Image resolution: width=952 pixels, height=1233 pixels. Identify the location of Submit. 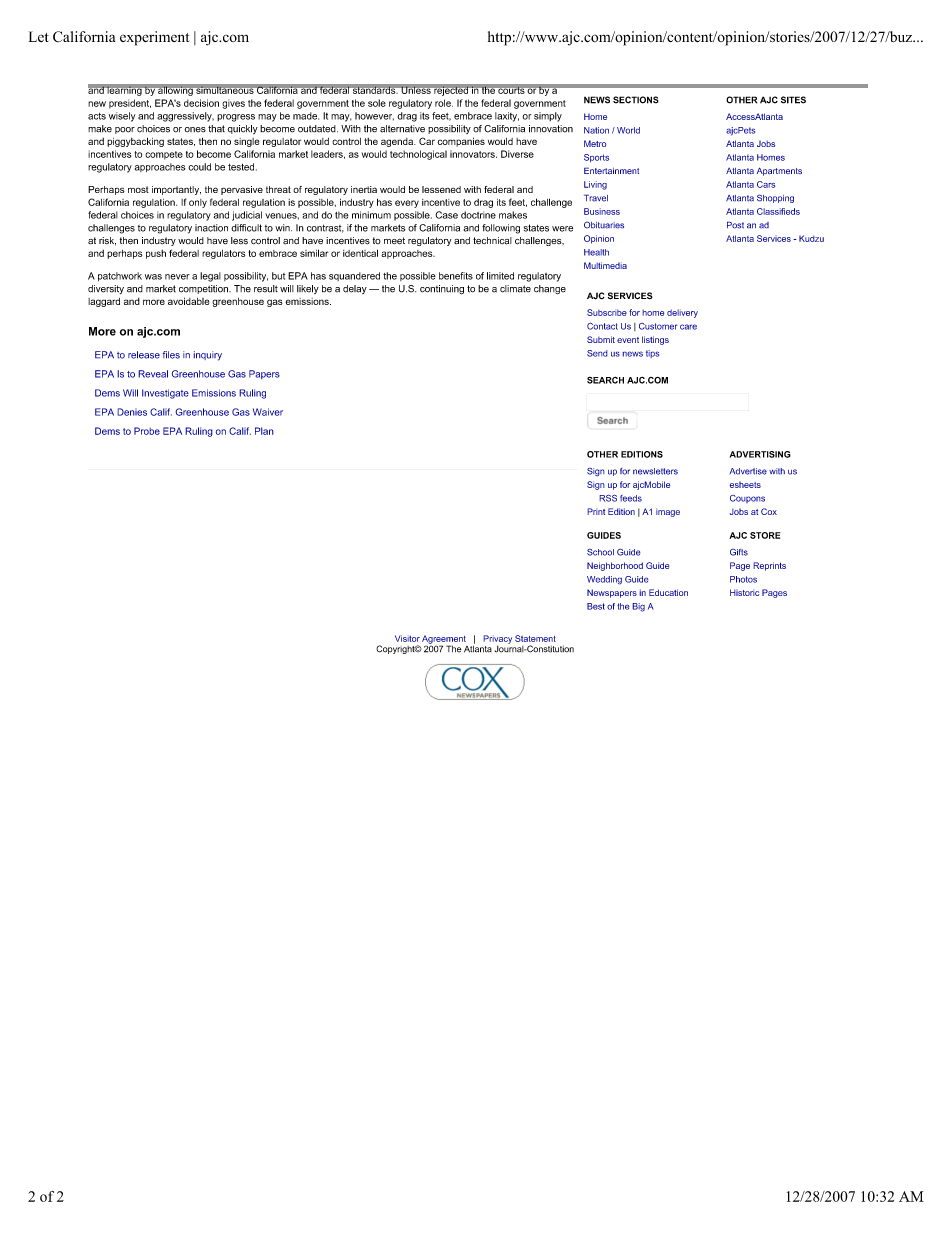
(601, 339).
